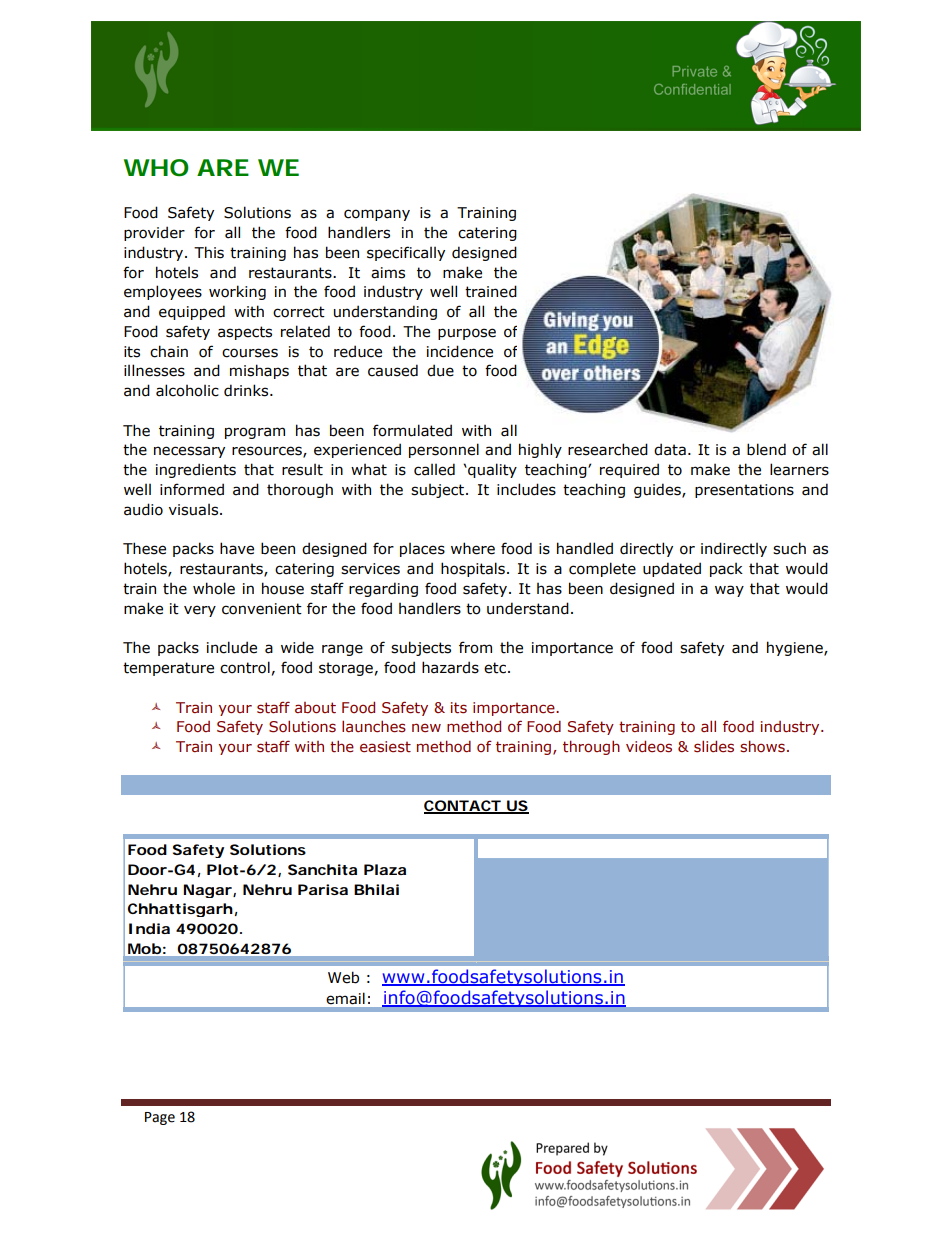 The height and width of the document is (1233, 952). What do you see at coordinates (346, 998) in the document?
I see `email` at bounding box center [346, 998].
